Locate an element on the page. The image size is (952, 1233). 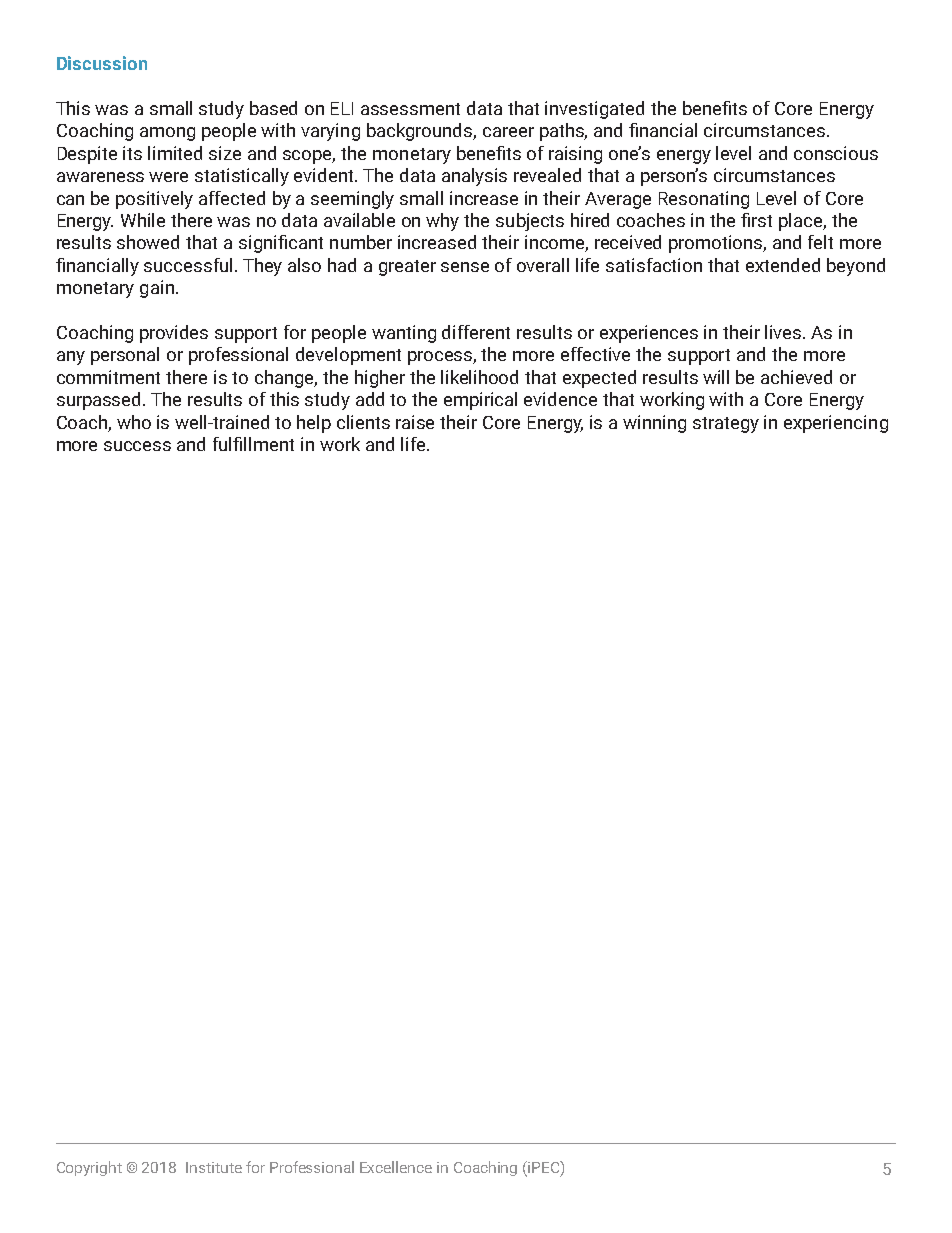
Excellence is located at coordinates (396, 1167).
